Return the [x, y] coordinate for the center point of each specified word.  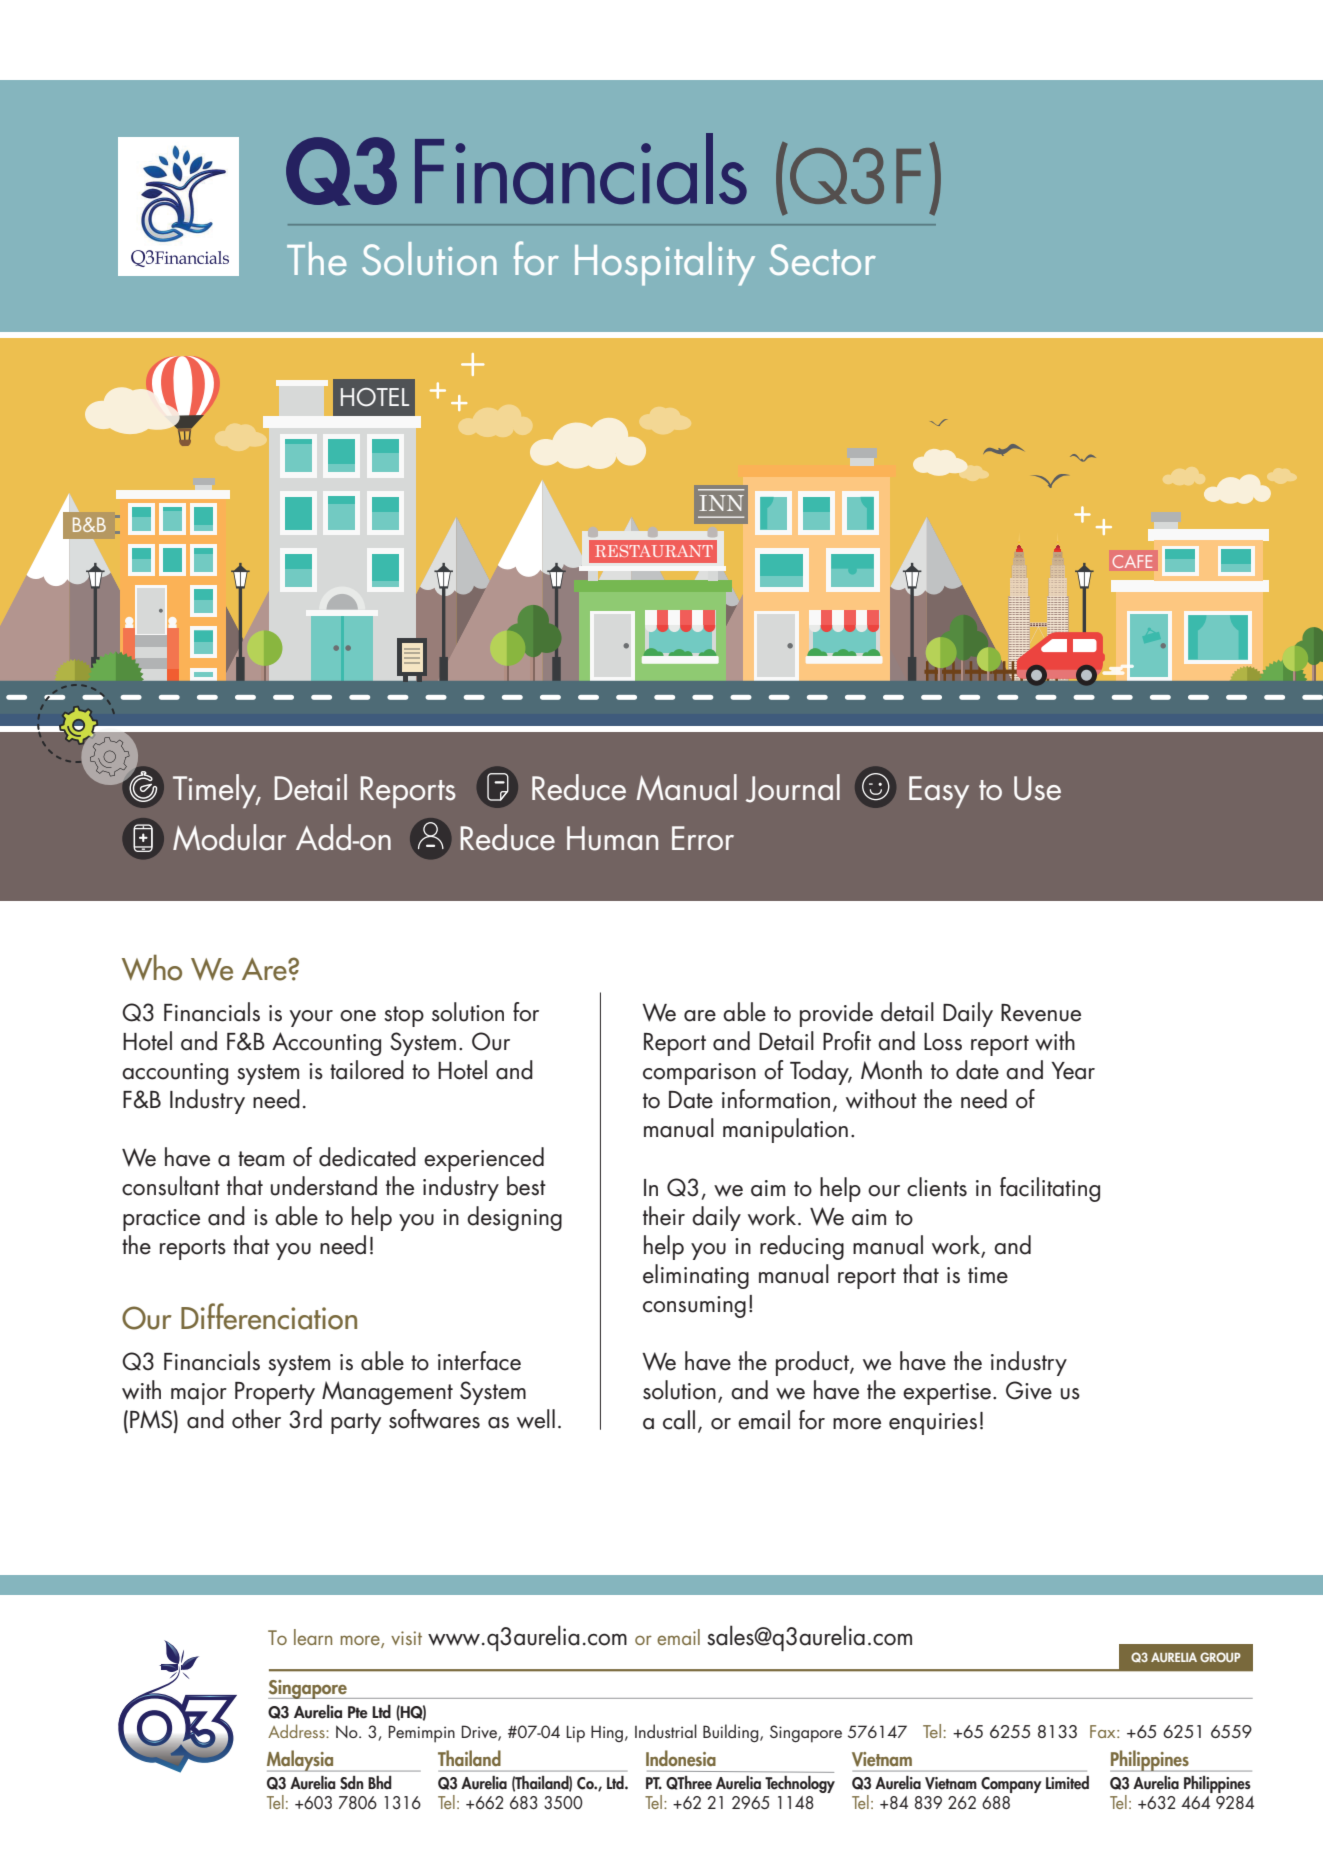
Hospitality [665, 264]
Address [297, 1731]
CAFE [1132, 561]
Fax [1104, 1731]
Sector [823, 259]
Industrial [666, 1731]
